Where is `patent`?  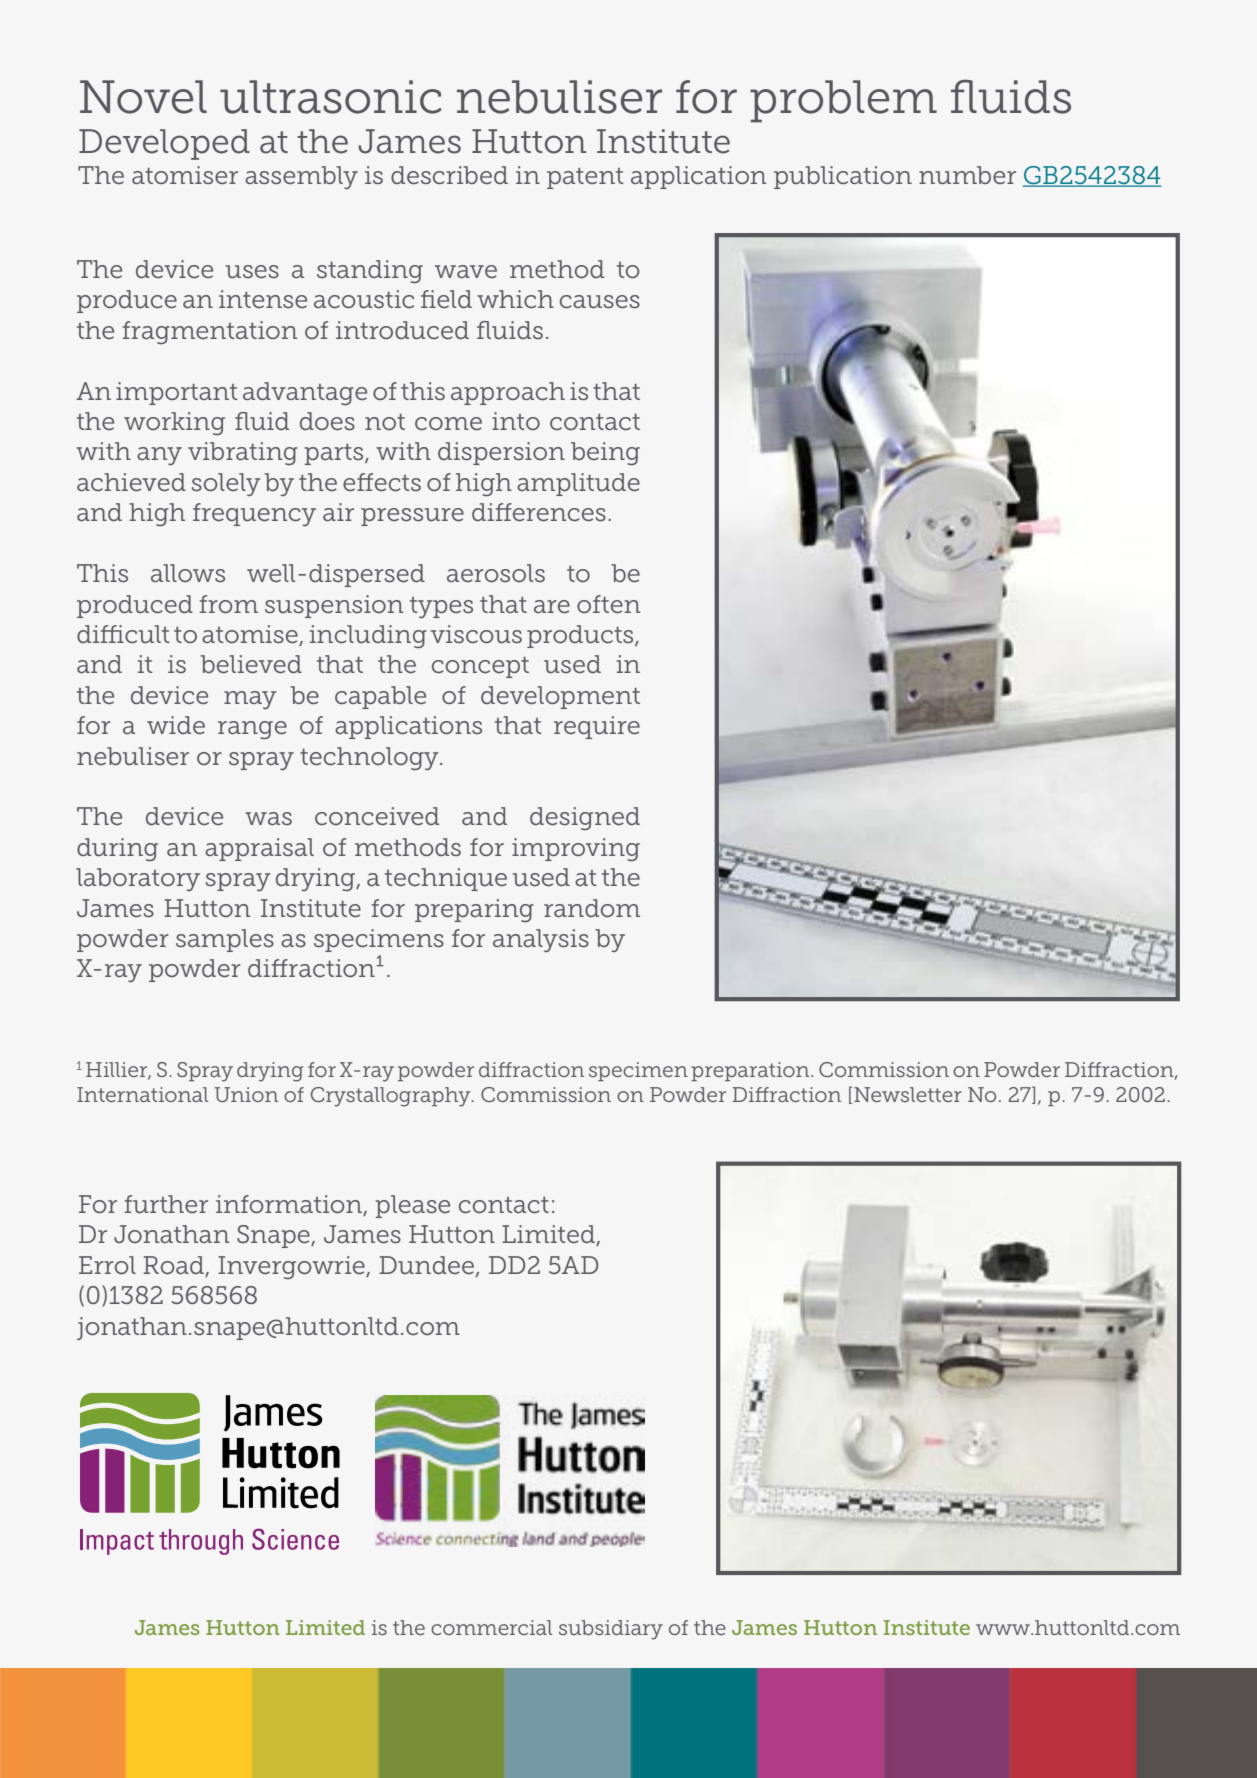
patent is located at coordinates (585, 178).
